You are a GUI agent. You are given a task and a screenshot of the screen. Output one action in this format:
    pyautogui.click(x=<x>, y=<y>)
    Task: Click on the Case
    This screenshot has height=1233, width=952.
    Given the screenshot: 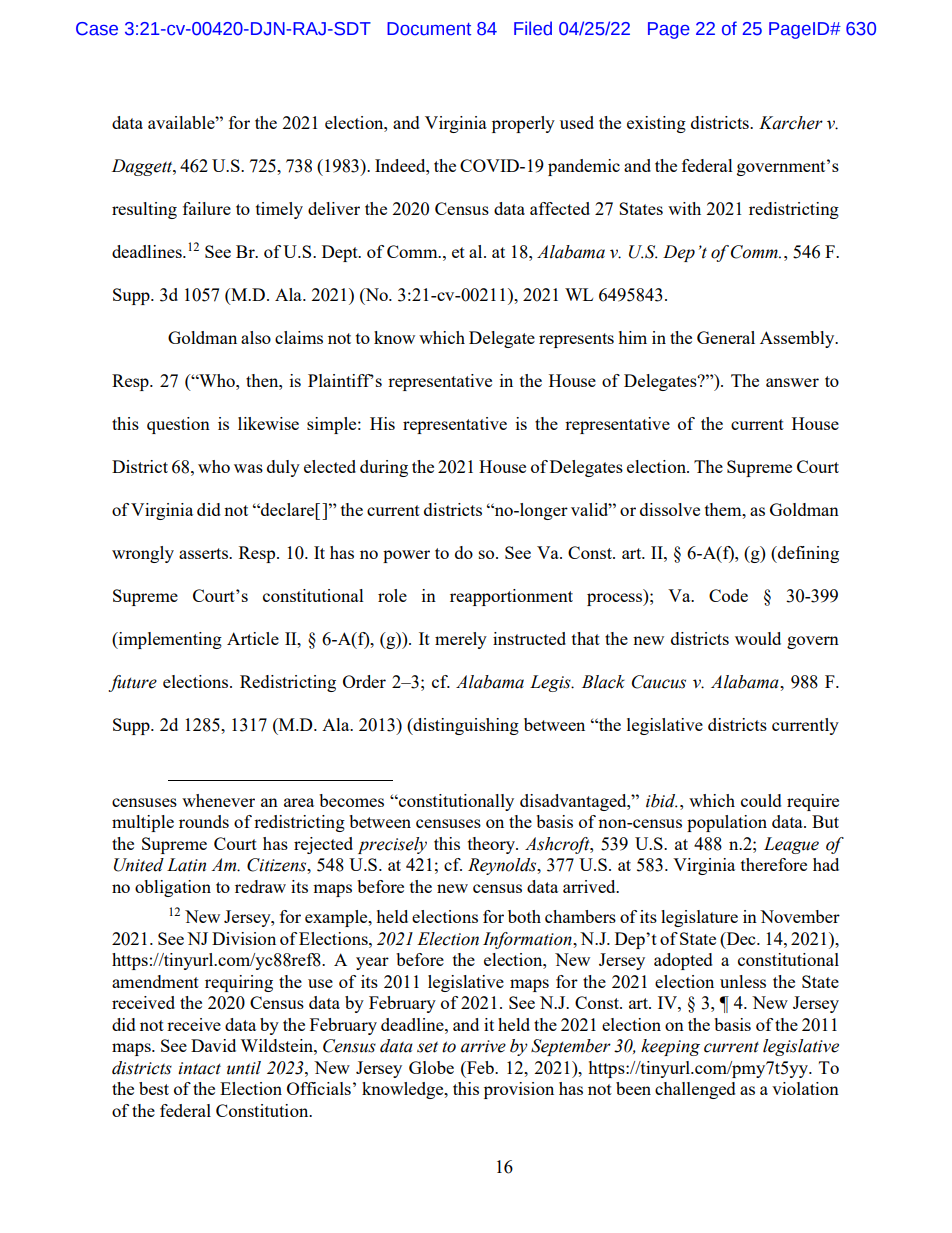 What is the action you would take?
    pyautogui.click(x=97, y=29)
